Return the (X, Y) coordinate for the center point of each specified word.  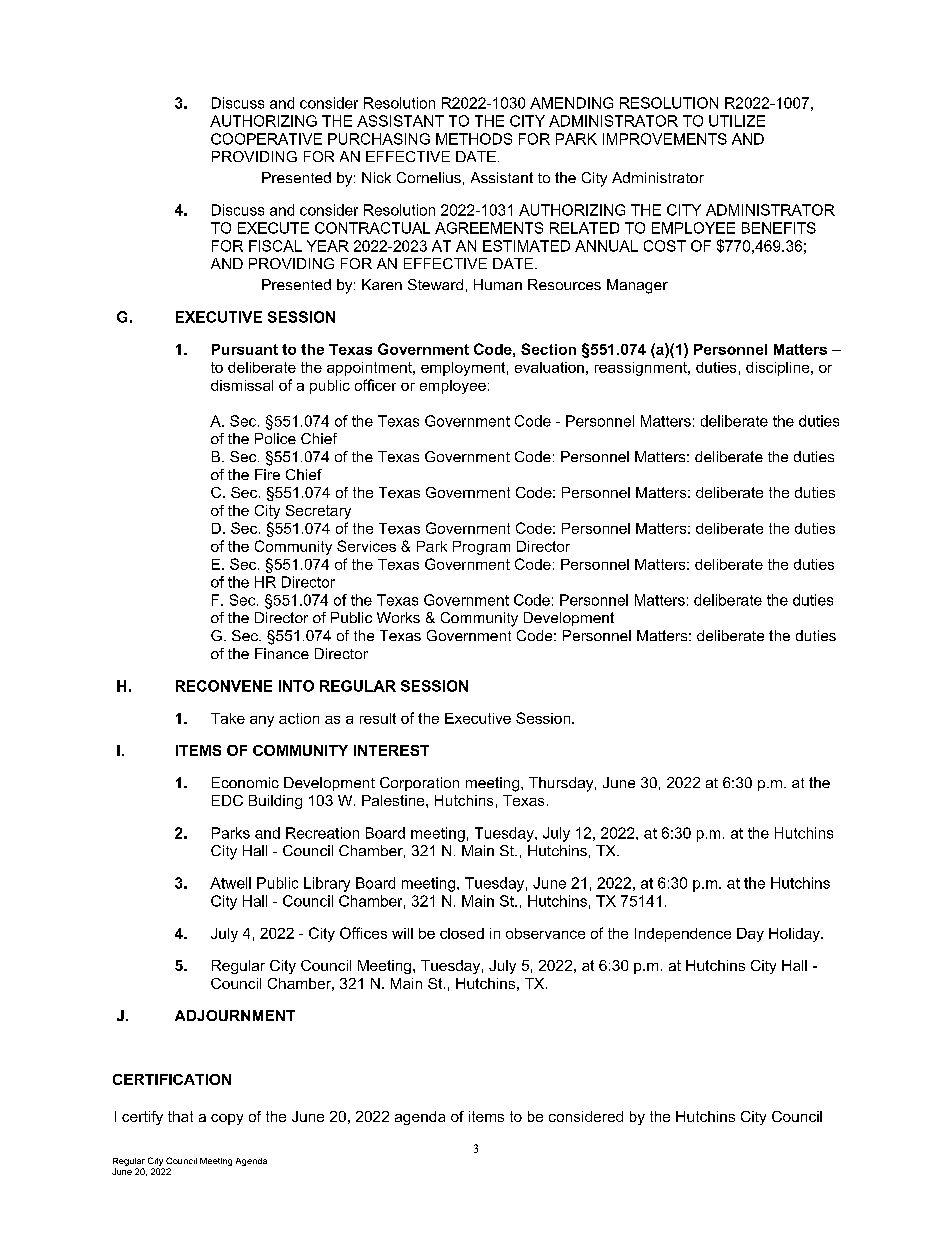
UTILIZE (737, 121)
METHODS (474, 139)
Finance (282, 653)
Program (481, 548)
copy (227, 1119)
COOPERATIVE (266, 139)
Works (398, 617)
